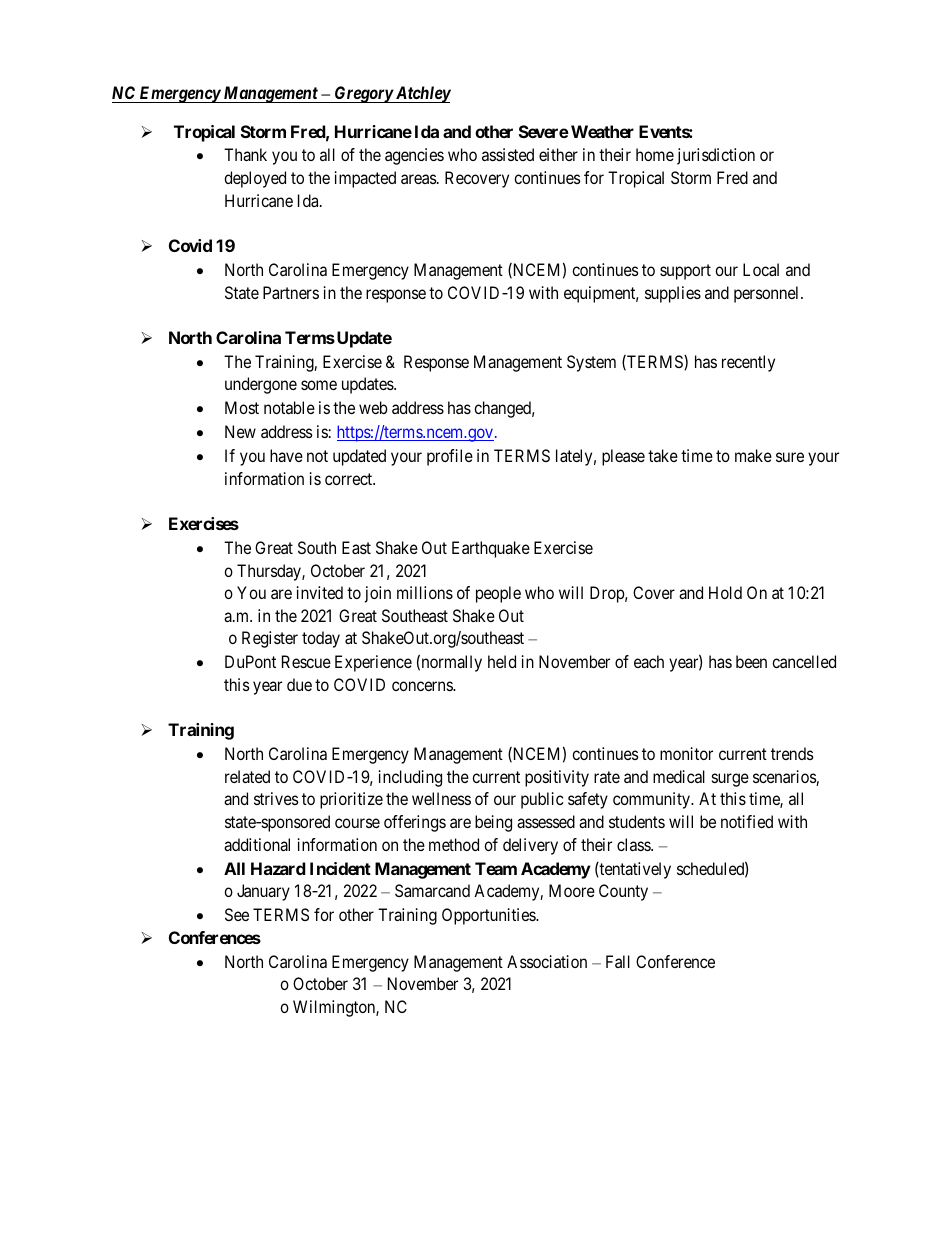  What do you see at coordinates (557, 778) in the document?
I see `positivity` at bounding box center [557, 778].
